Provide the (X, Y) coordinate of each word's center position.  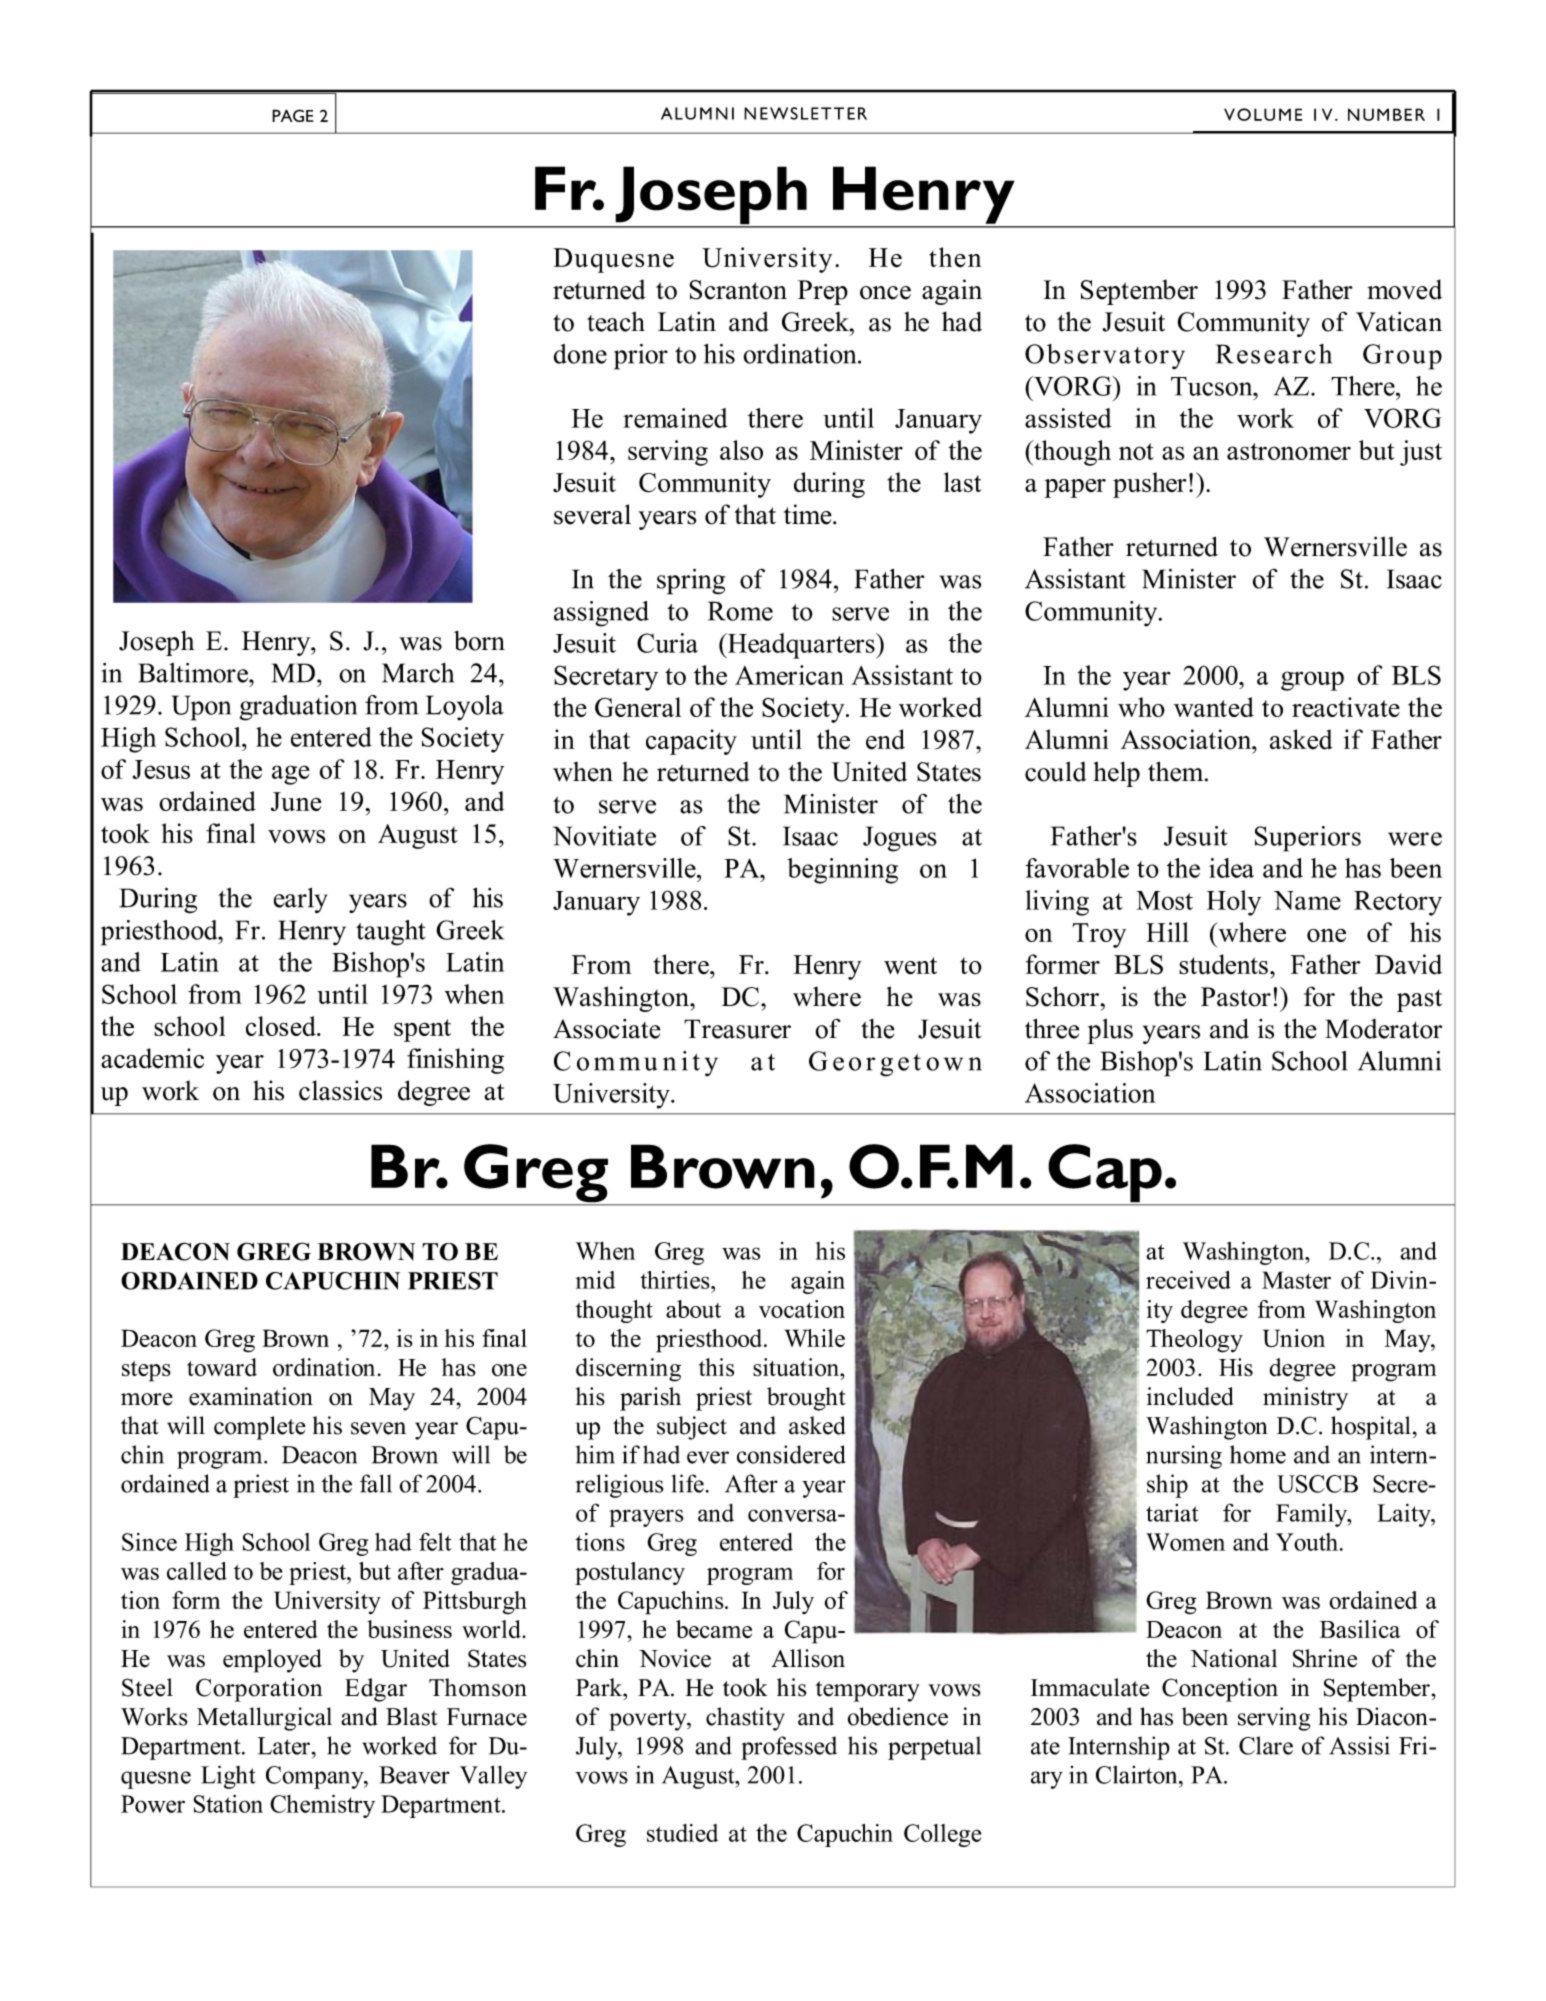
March (418, 673)
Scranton (738, 290)
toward (222, 1367)
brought (806, 1399)
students (1223, 964)
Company (316, 1777)
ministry (1305, 1399)
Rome (740, 611)
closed (282, 1026)
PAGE (292, 115)
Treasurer (737, 1029)
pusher (1150, 485)
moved (1405, 289)
